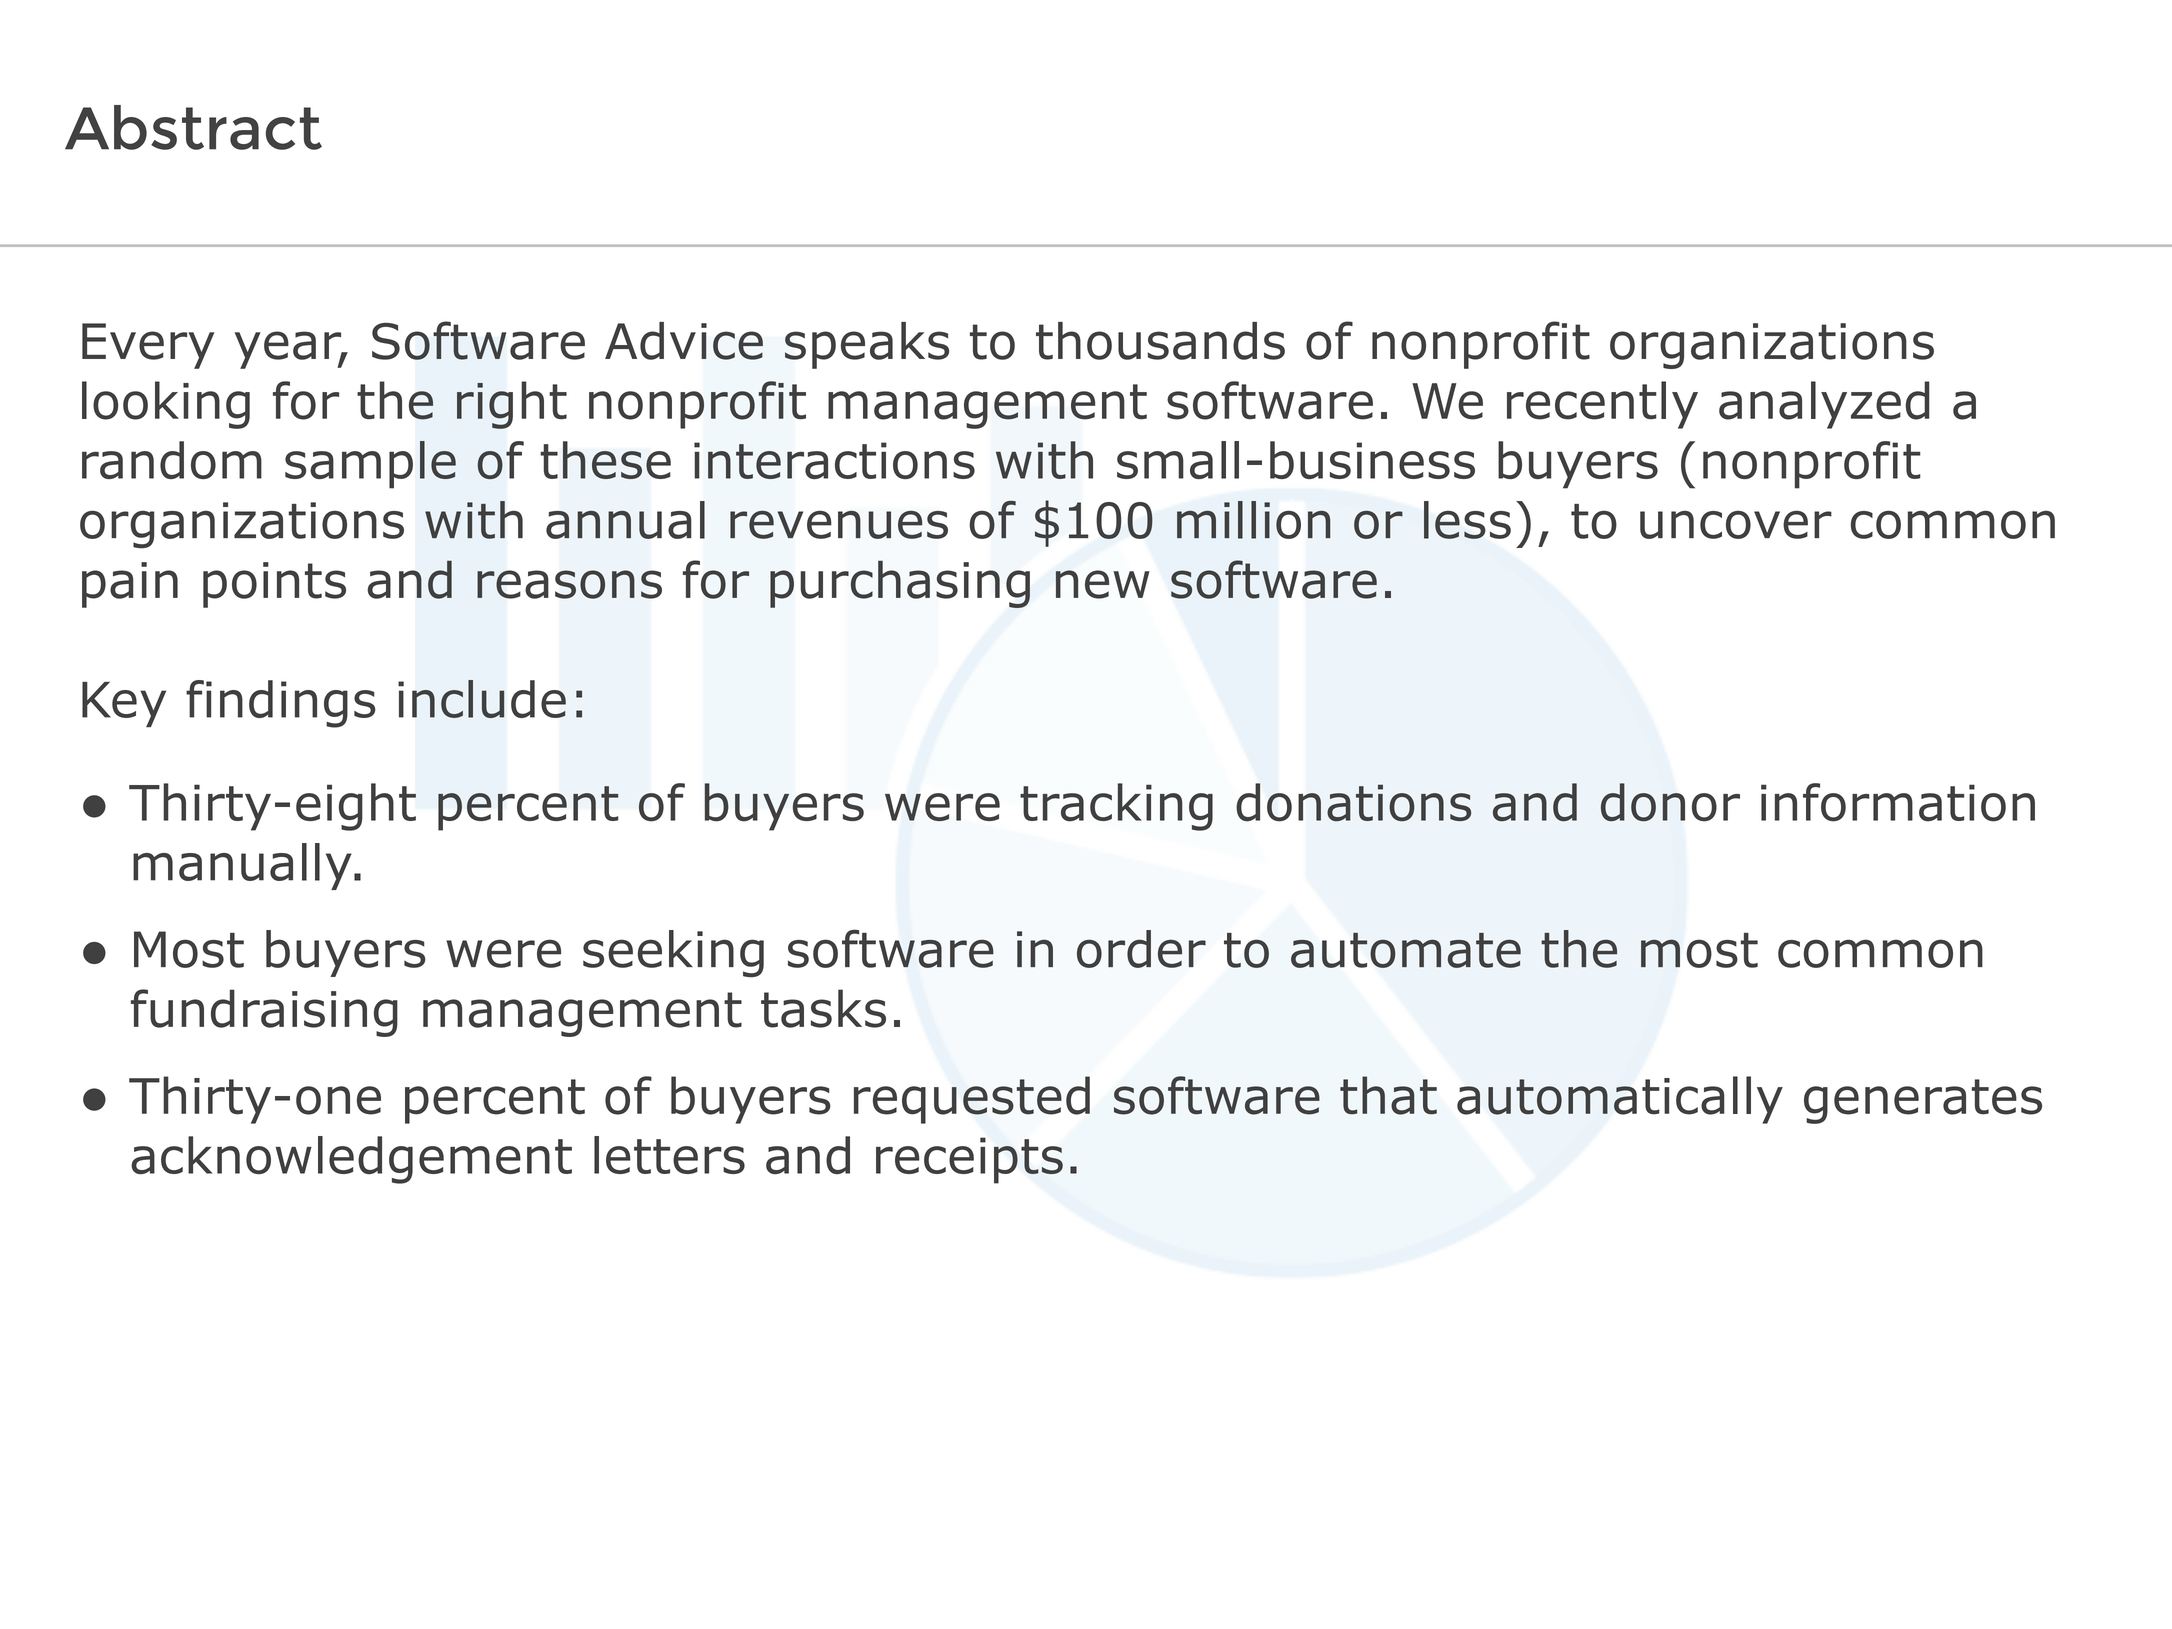  Describe the element at coordinates (867, 345) in the document. I see `speaks` at that location.
